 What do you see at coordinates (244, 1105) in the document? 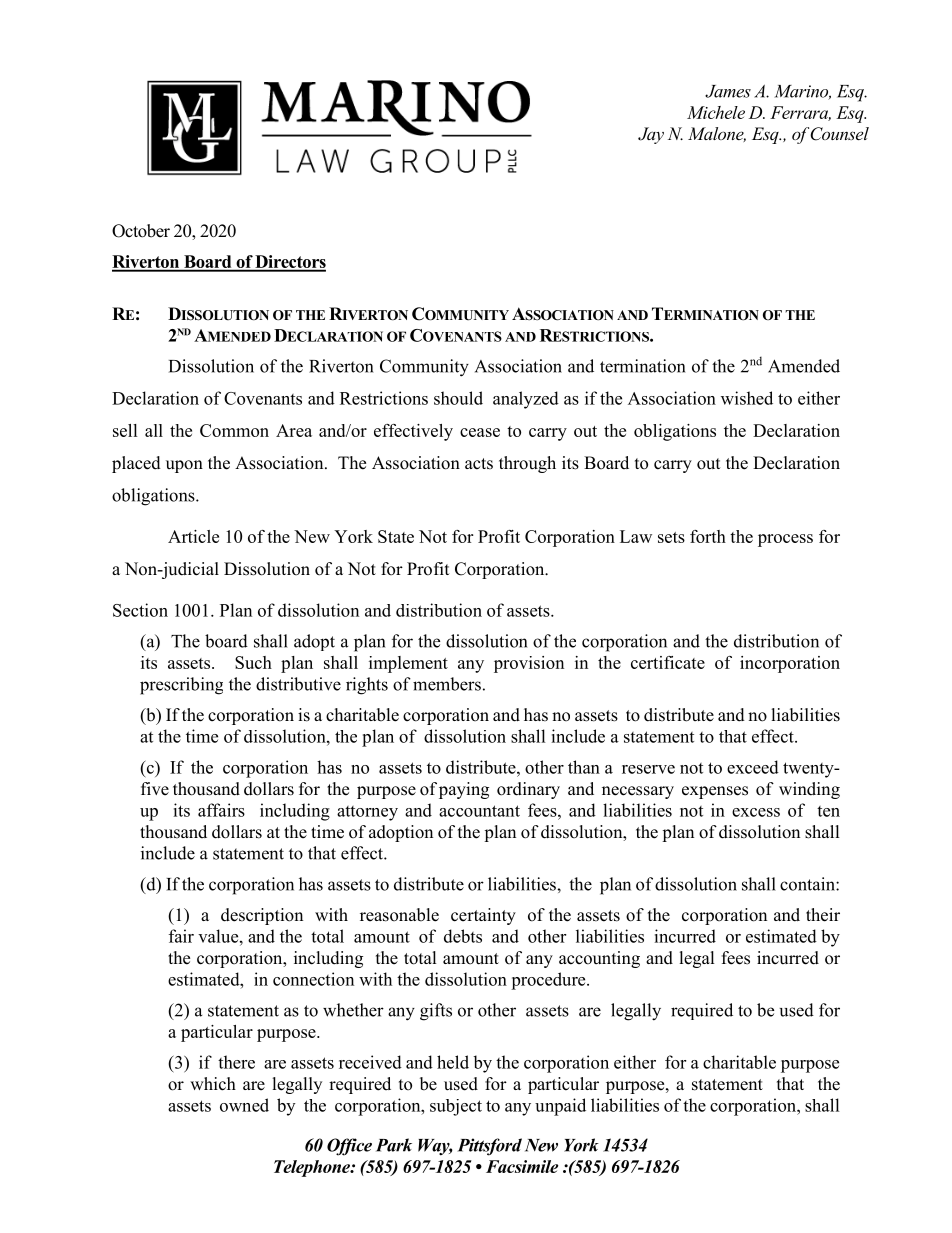
I see `owned` at bounding box center [244, 1105].
